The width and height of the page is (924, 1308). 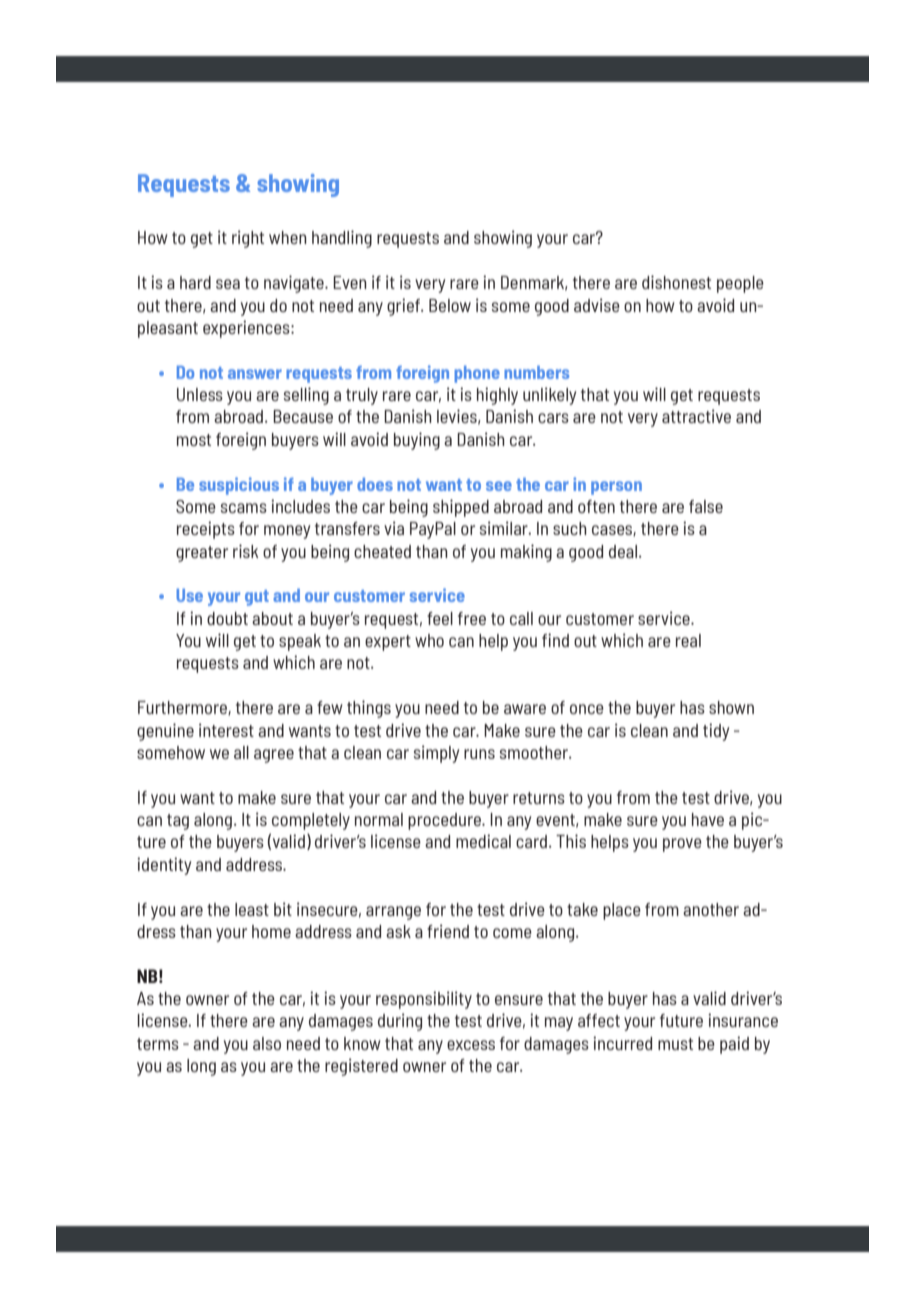 What do you see at coordinates (436, 754) in the page?
I see `simply` at bounding box center [436, 754].
